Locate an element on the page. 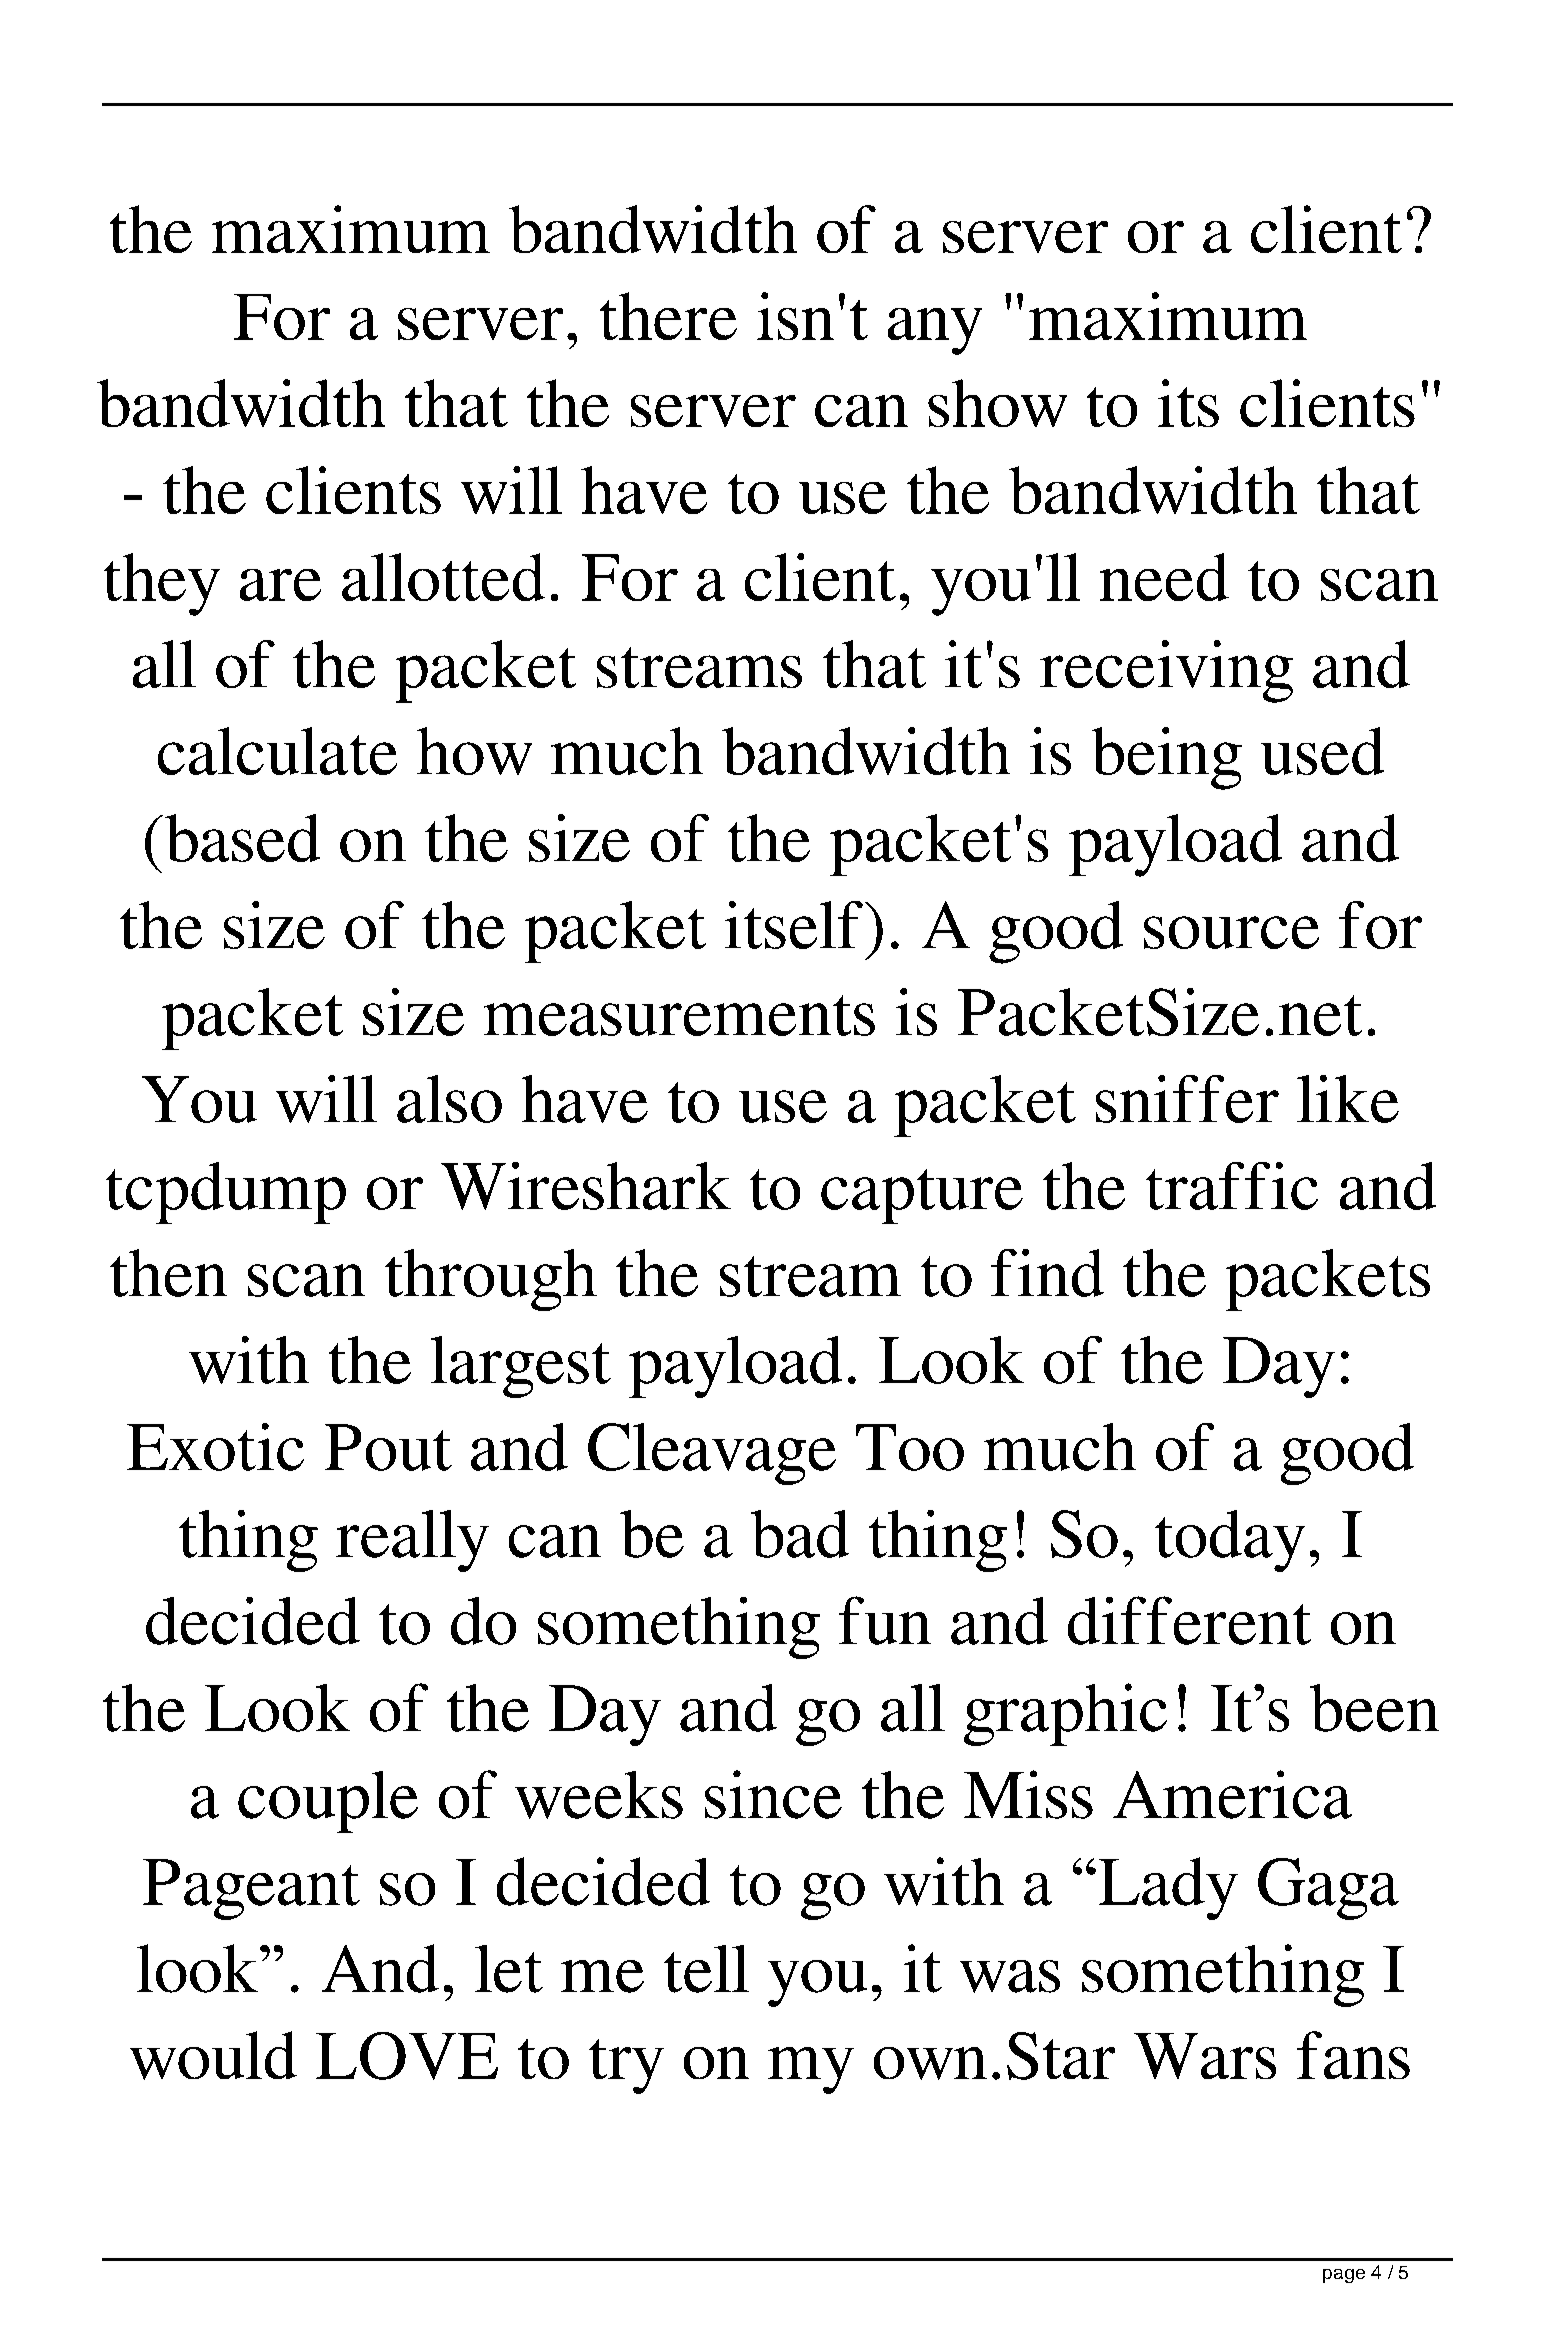 The height and width of the image is (2328, 1555). are is located at coordinates (280, 585).
